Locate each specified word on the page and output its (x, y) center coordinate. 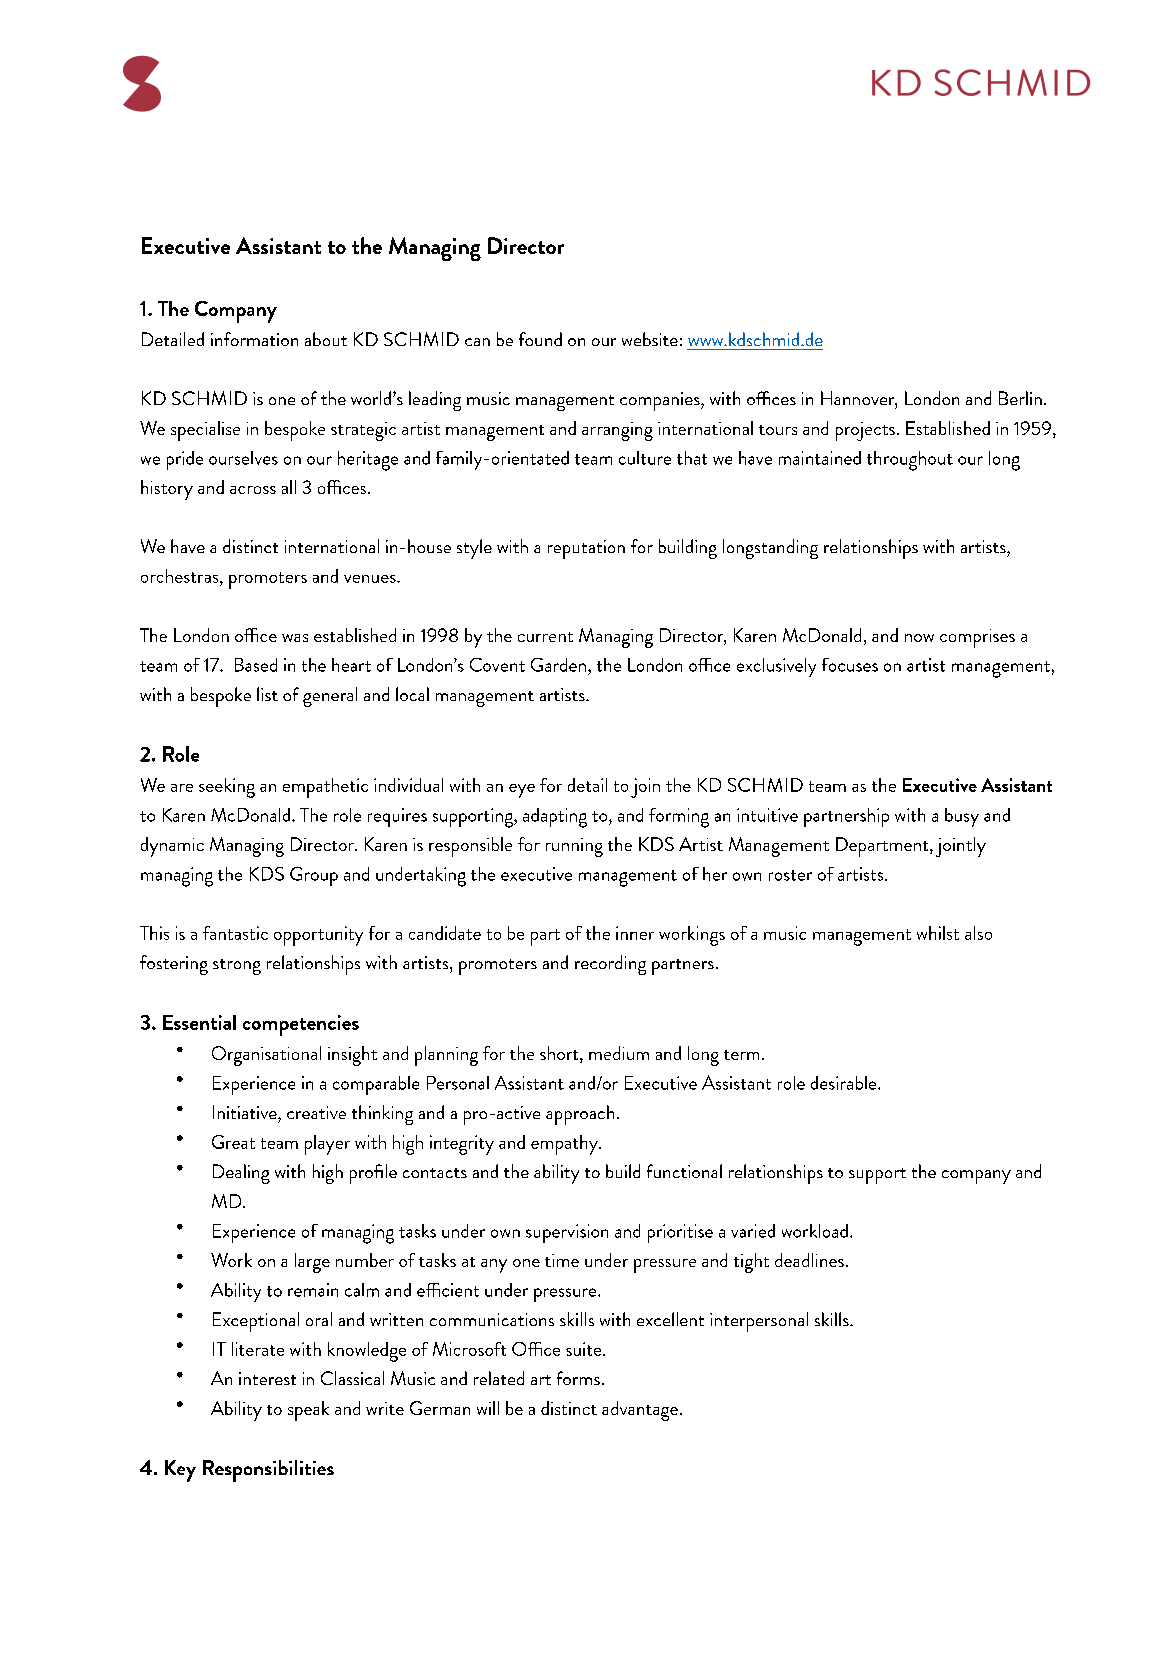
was (295, 638)
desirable (845, 1083)
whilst (938, 933)
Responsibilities (268, 1471)
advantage (640, 1411)
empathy (565, 1145)
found (540, 339)
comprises (977, 638)
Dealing (241, 1174)
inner (635, 933)
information (254, 339)
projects (865, 431)
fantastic (235, 933)
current (545, 637)
